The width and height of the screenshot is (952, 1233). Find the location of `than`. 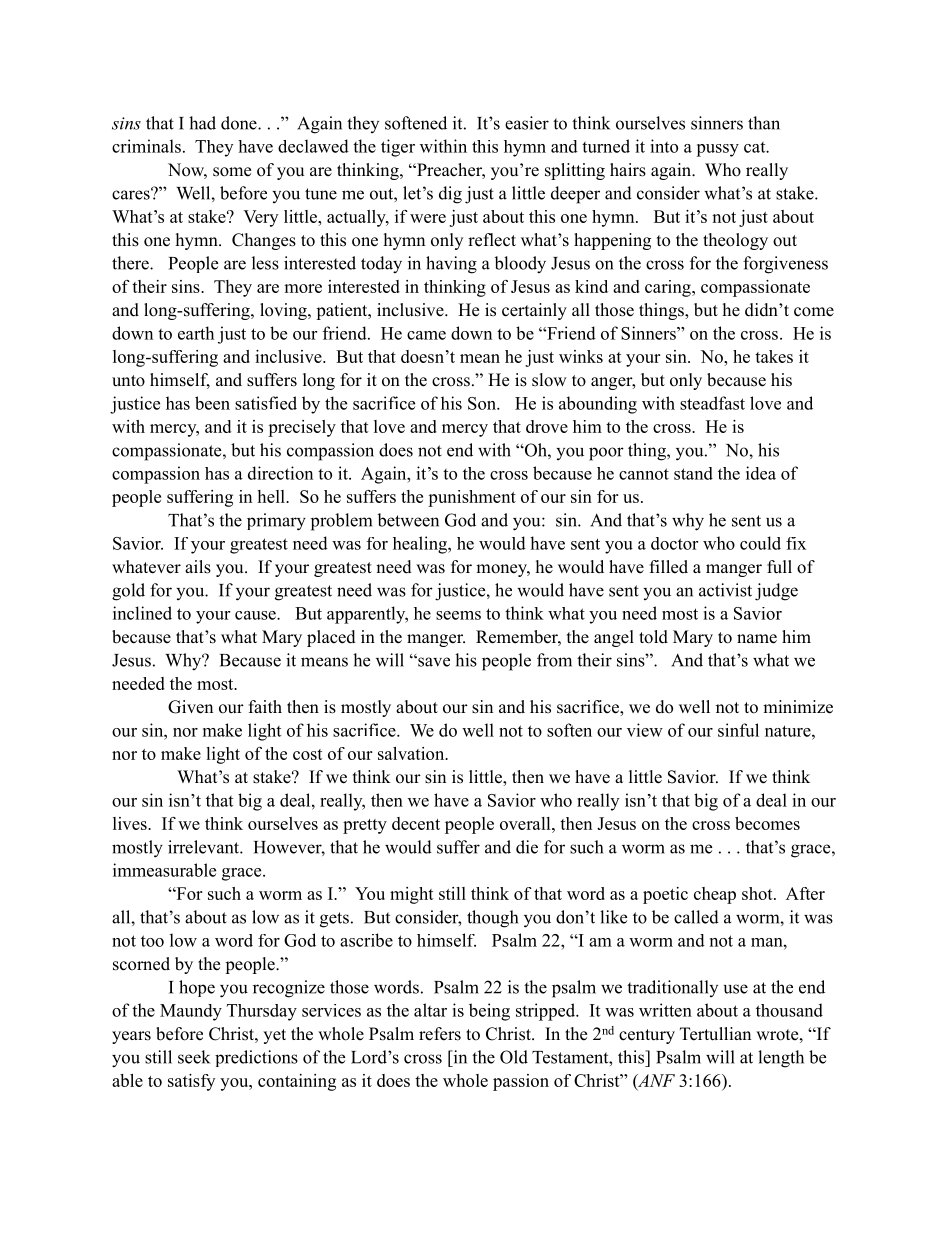

than is located at coordinates (764, 123).
